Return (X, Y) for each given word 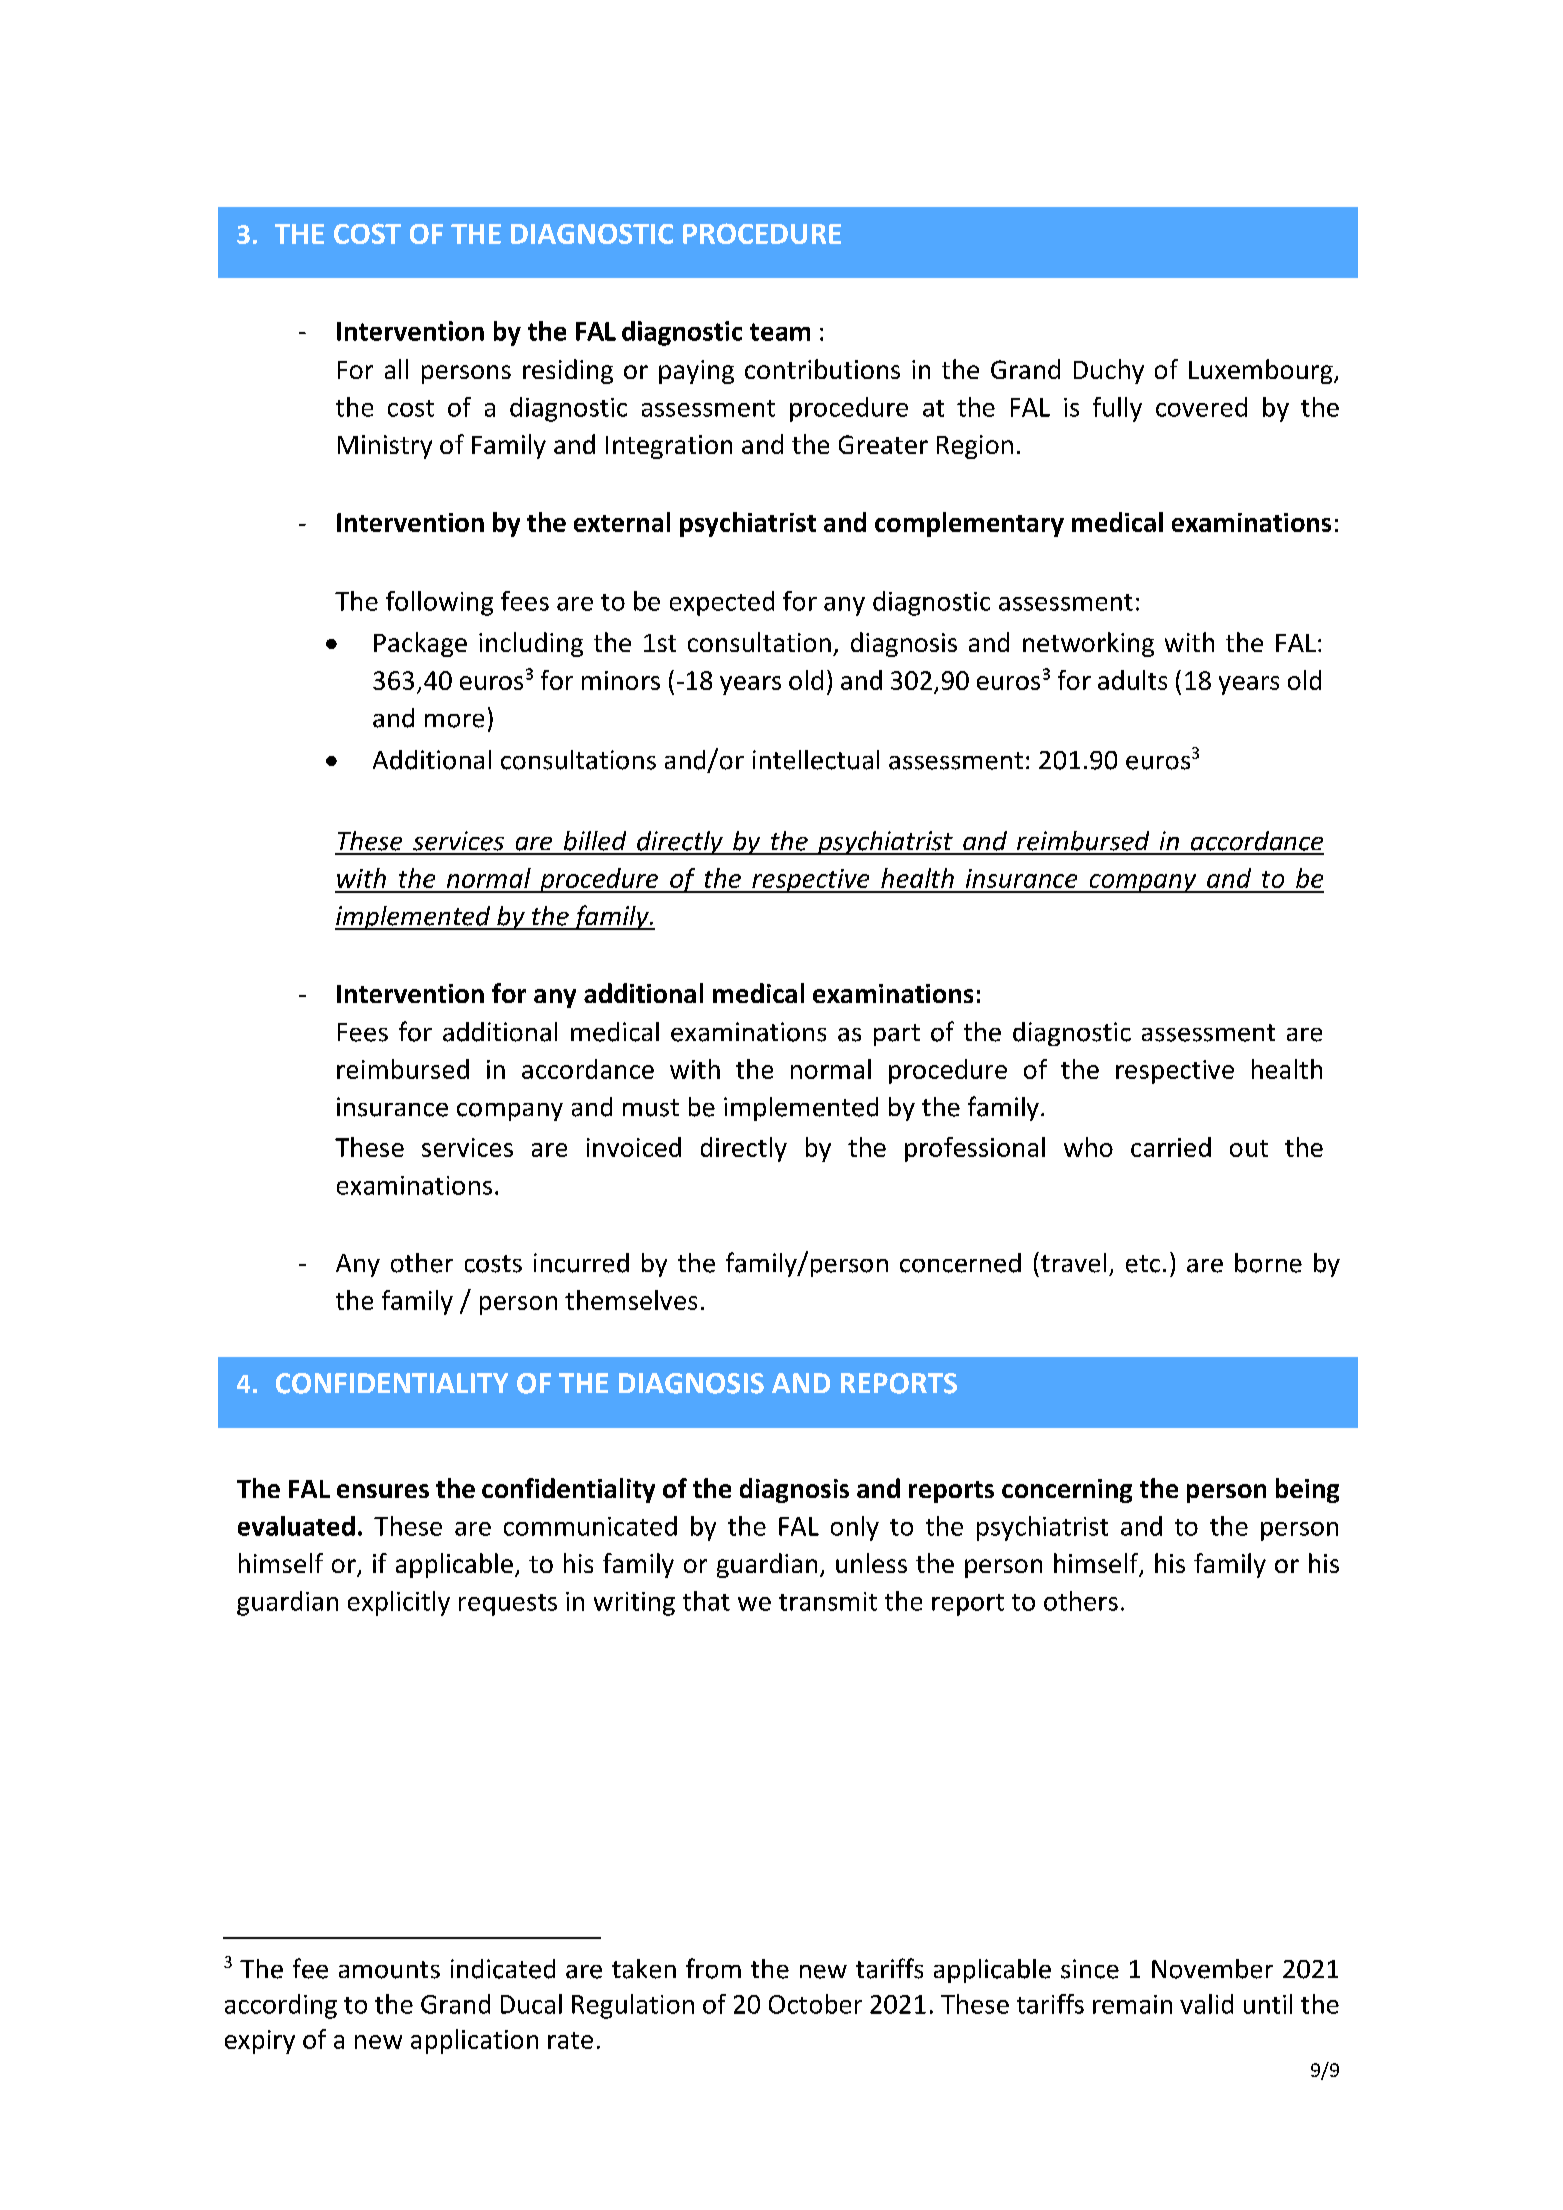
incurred (581, 1263)
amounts (389, 1970)
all (396, 369)
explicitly (399, 1603)
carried (1171, 1147)
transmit (828, 1601)
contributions (822, 369)
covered (1201, 407)
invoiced (634, 1147)
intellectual (816, 760)
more (454, 721)
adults (1132, 680)
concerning (1067, 1491)
